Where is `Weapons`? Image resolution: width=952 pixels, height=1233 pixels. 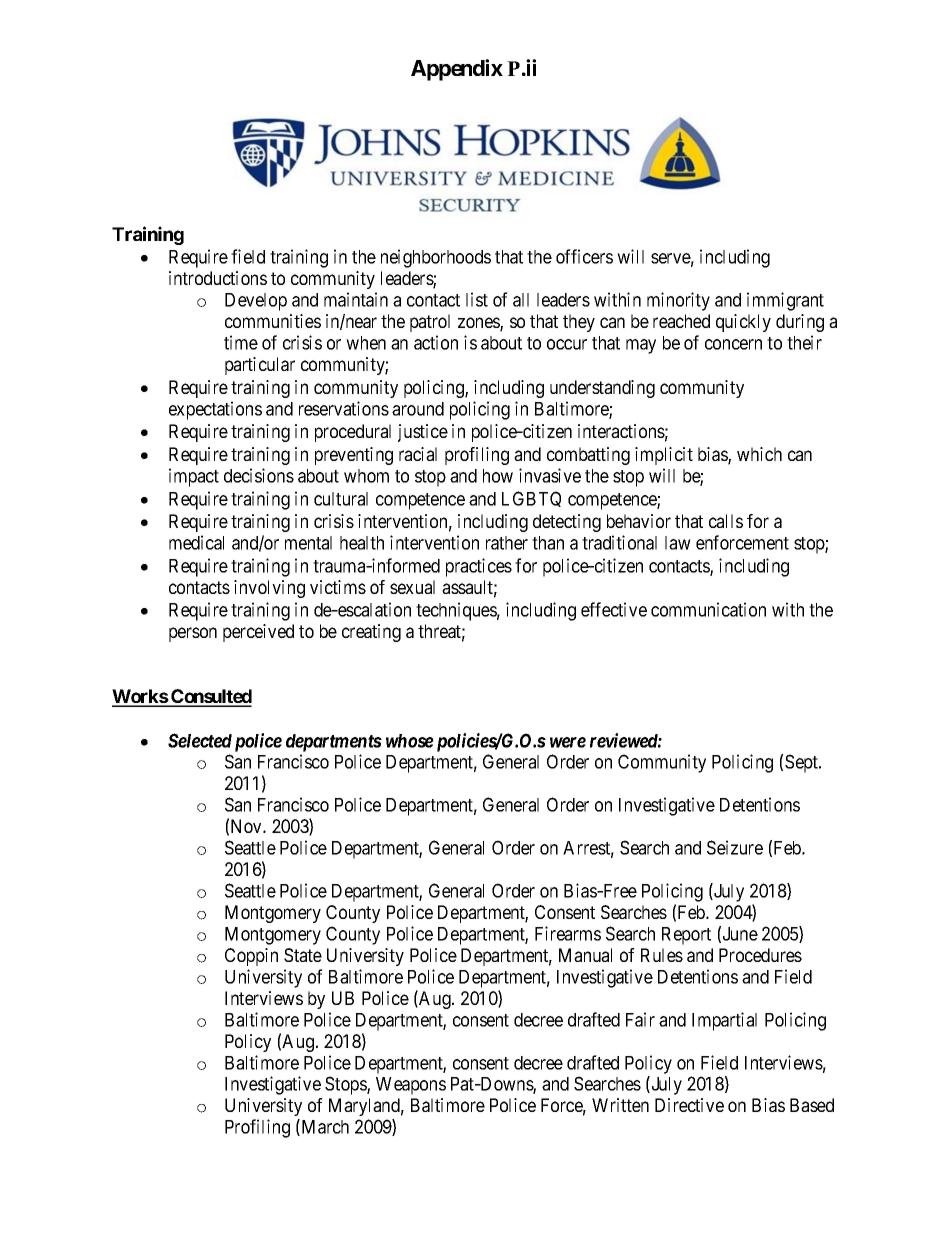 Weapons is located at coordinates (411, 1086).
